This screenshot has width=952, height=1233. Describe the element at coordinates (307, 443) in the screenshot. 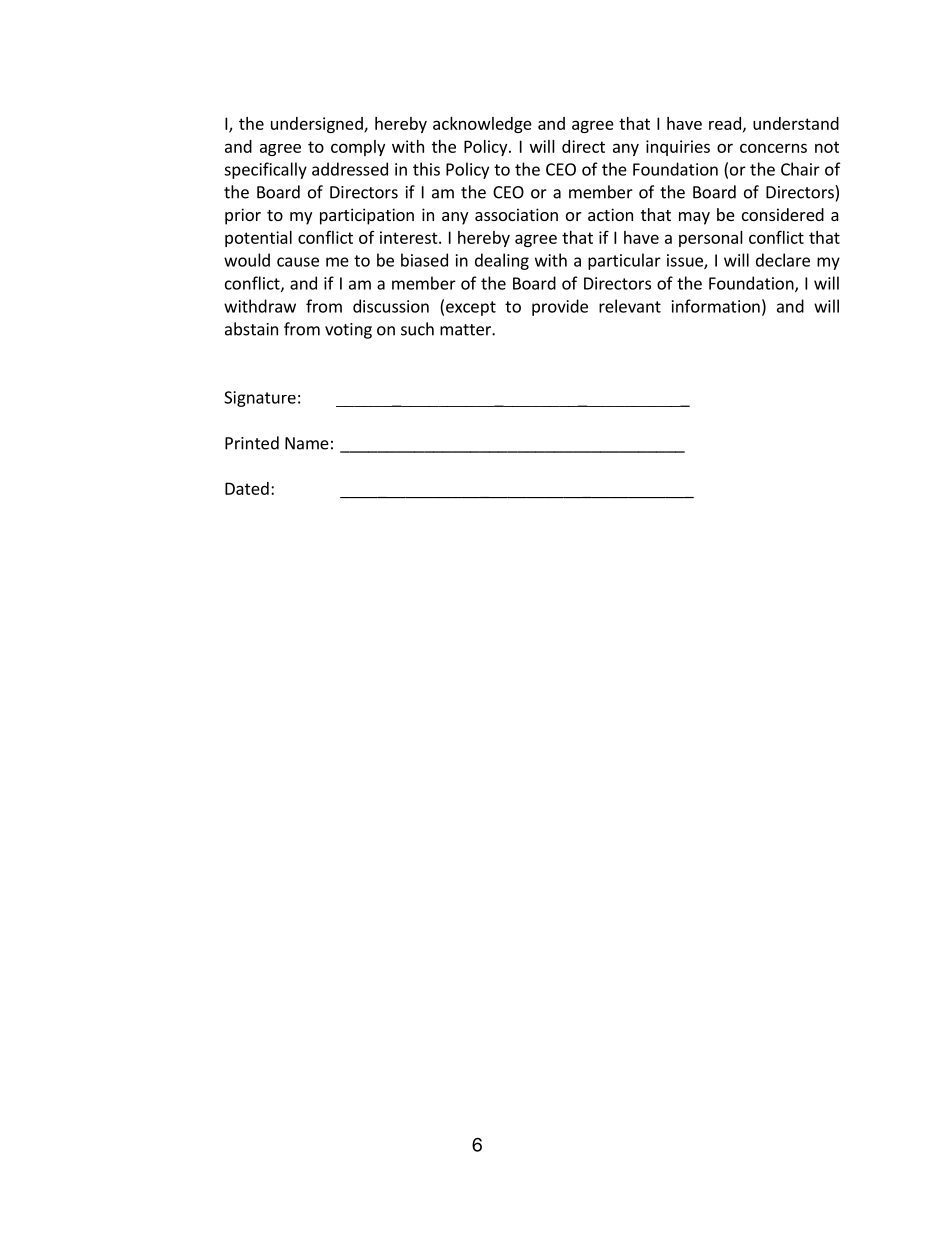

I see `Name` at that location.
